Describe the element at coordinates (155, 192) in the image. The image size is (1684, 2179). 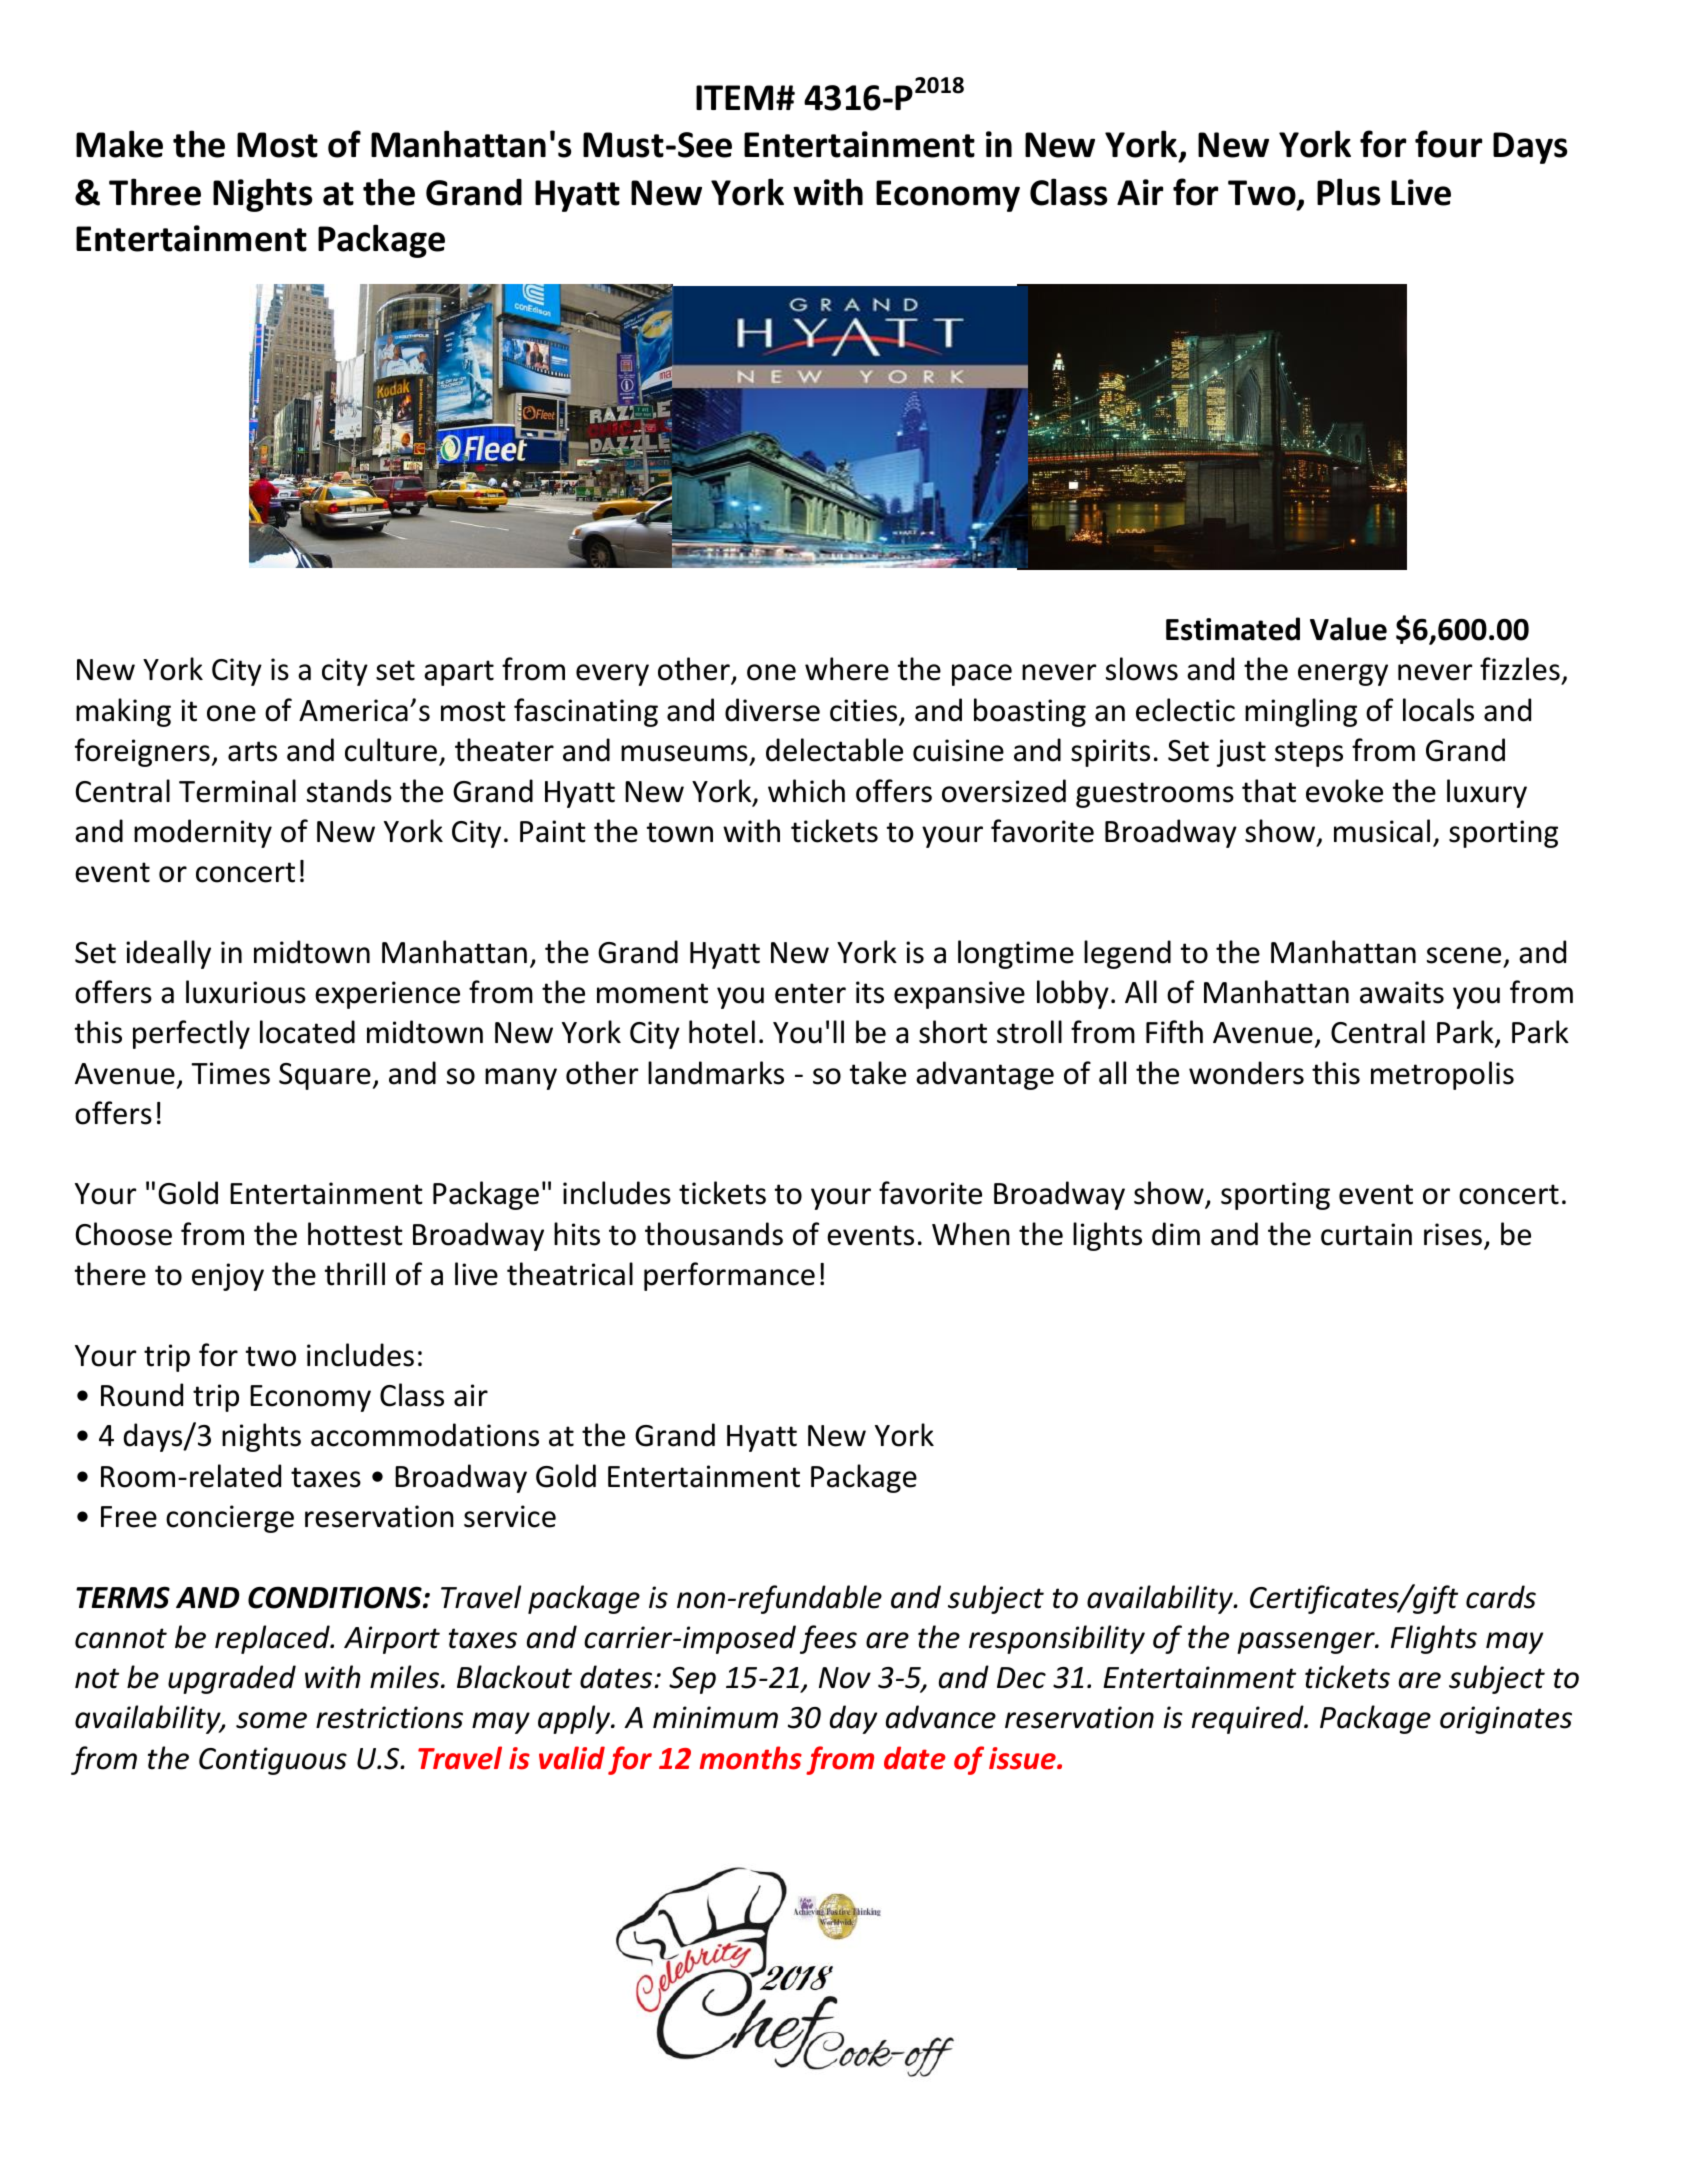
I see `Three` at that location.
